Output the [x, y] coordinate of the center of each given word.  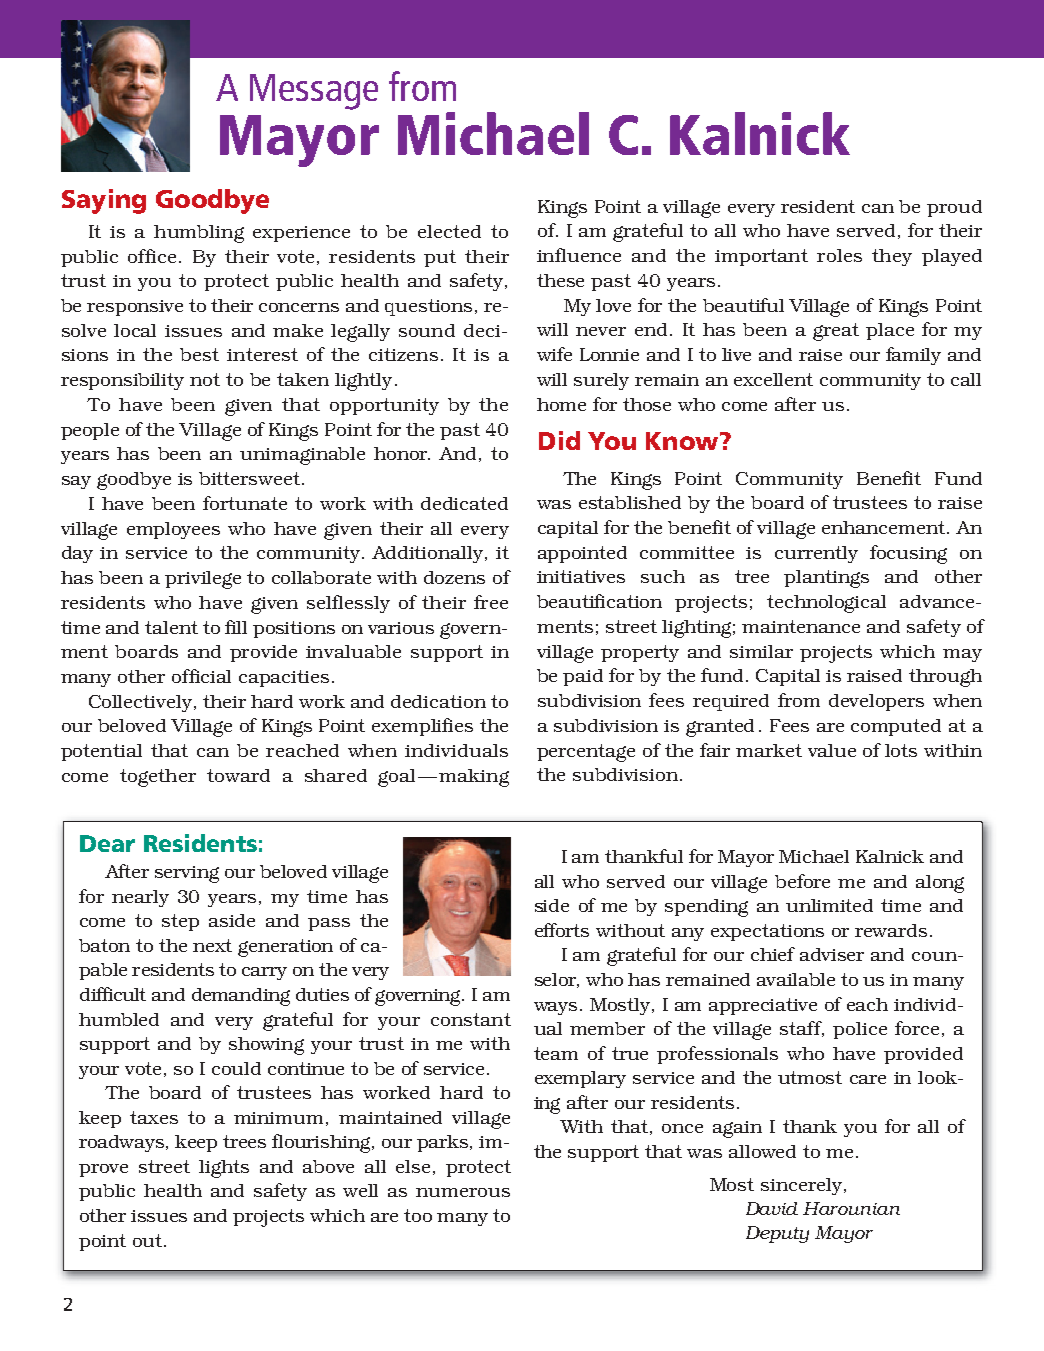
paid [583, 677]
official [201, 676]
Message [314, 92]
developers [876, 702]
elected [449, 231]
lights [224, 1169]
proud [954, 208]
